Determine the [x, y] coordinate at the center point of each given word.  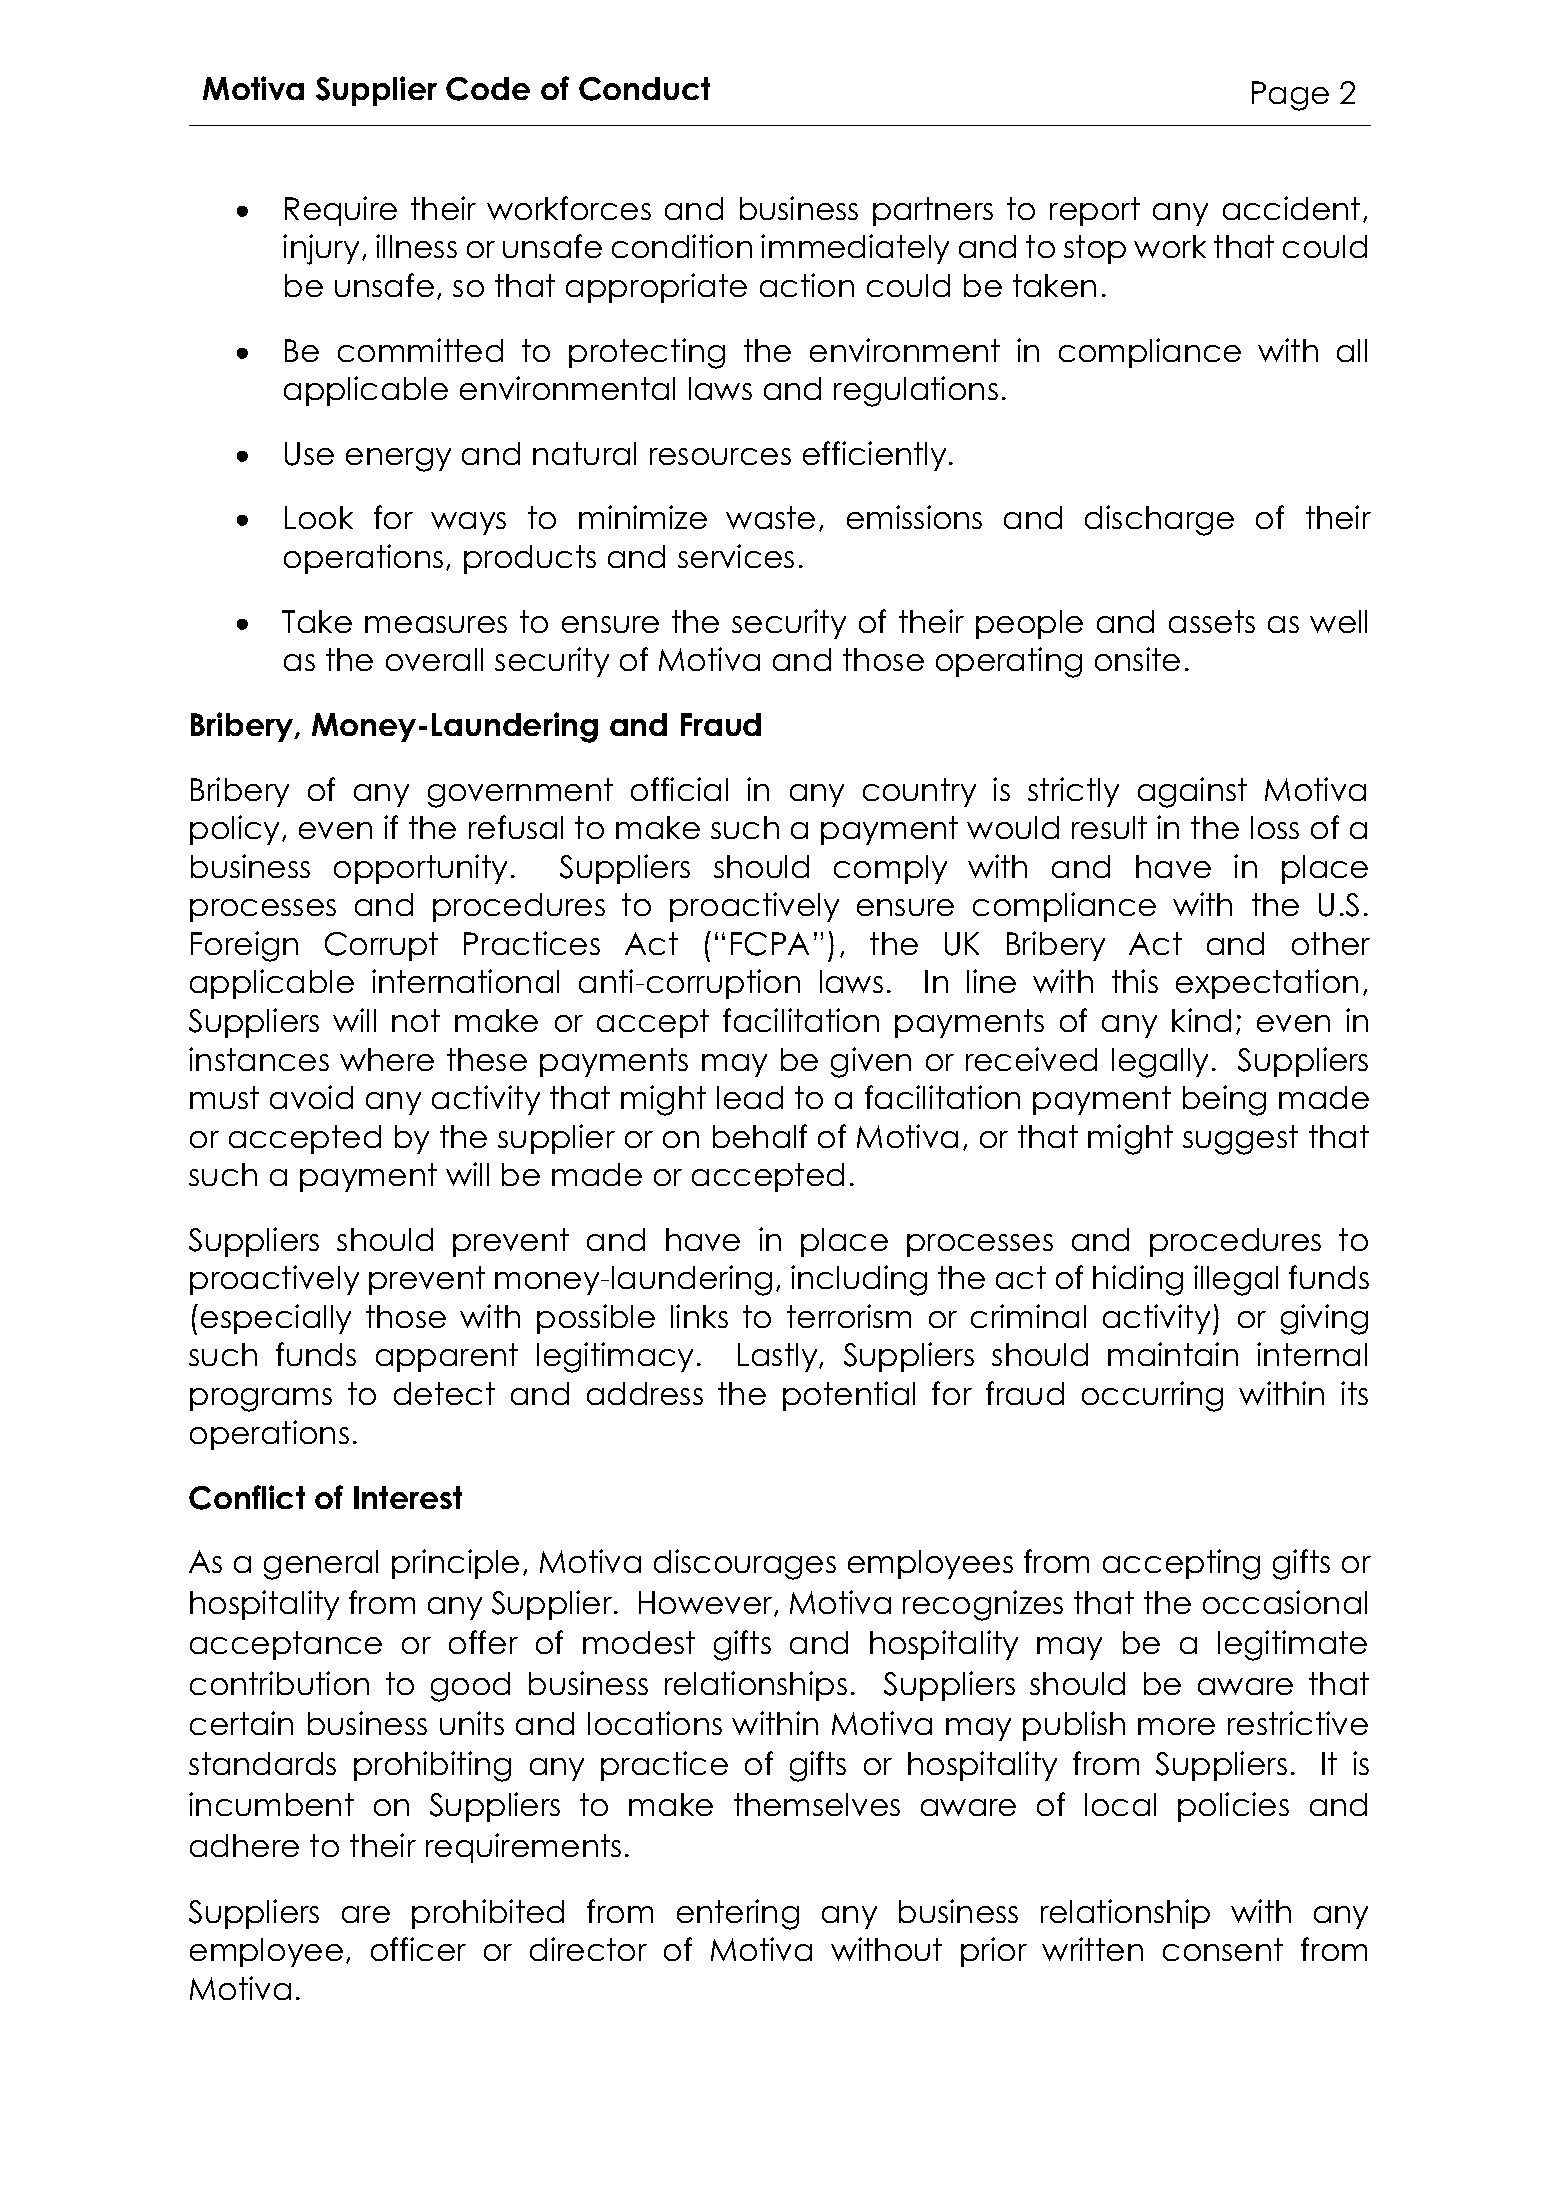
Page [1290, 96]
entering [738, 1914]
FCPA [770, 944]
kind [1201, 1020]
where [387, 1059]
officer [418, 1949]
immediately [855, 249]
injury [321, 249]
